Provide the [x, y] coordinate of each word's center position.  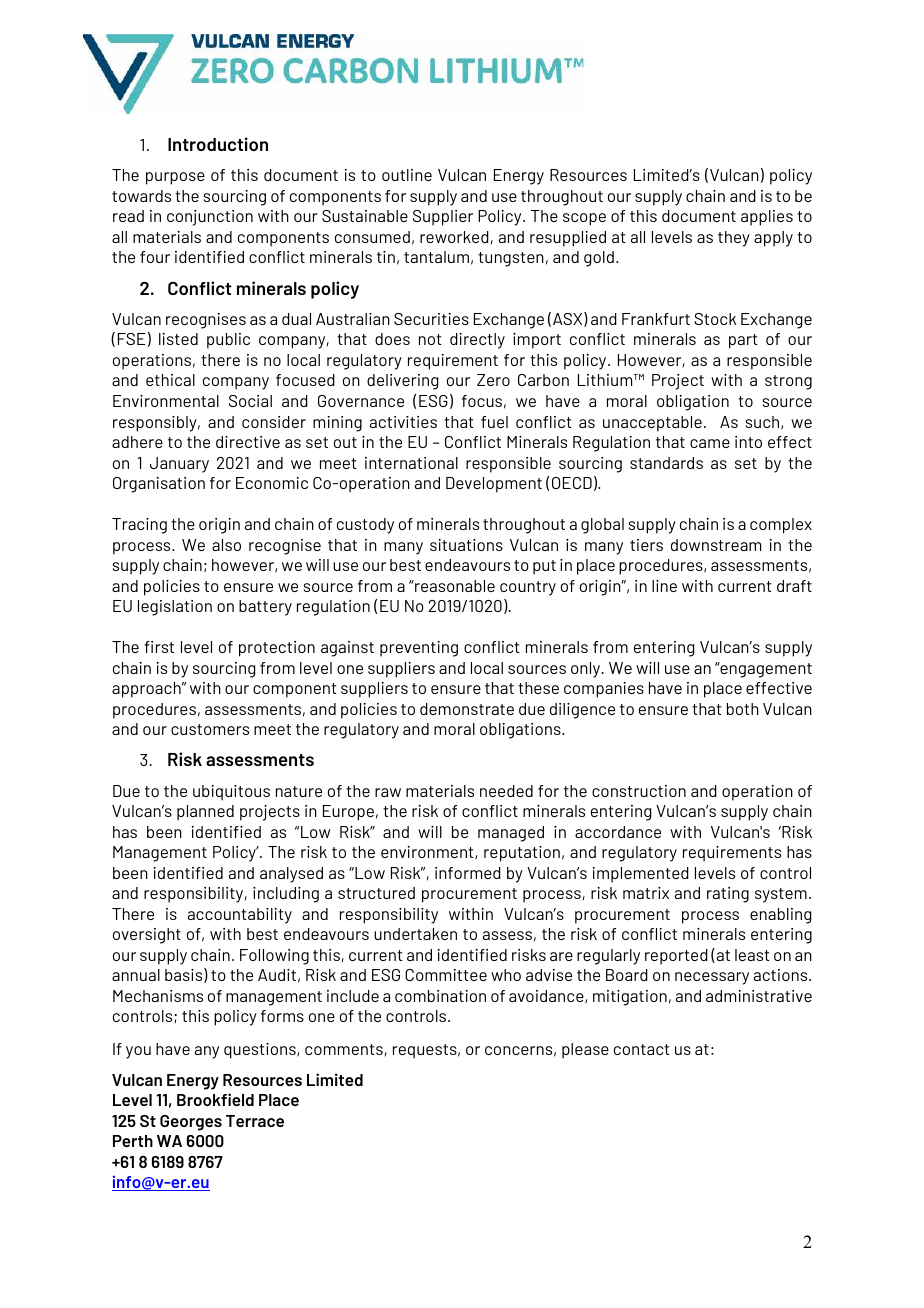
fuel [494, 422]
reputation [522, 854]
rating [728, 895]
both [743, 709]
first [159, 647]
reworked [455, 237]
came [710, 443]
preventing [419, 649]
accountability [240, 916]
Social [250, 401]
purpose [175, 178]
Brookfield [215, 1099]
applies [767, 218]
